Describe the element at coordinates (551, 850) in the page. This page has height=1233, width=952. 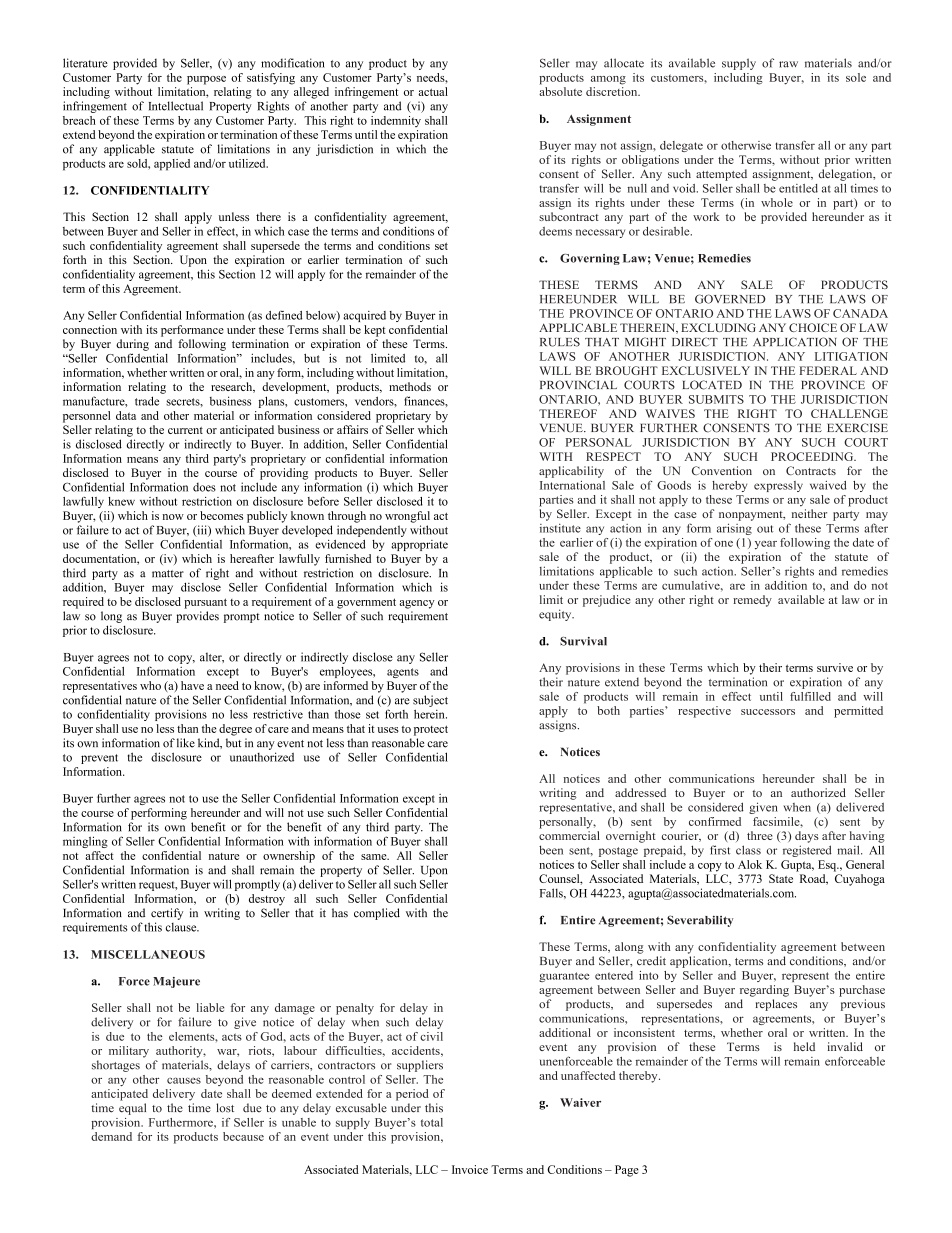
I see `been` at that location.
